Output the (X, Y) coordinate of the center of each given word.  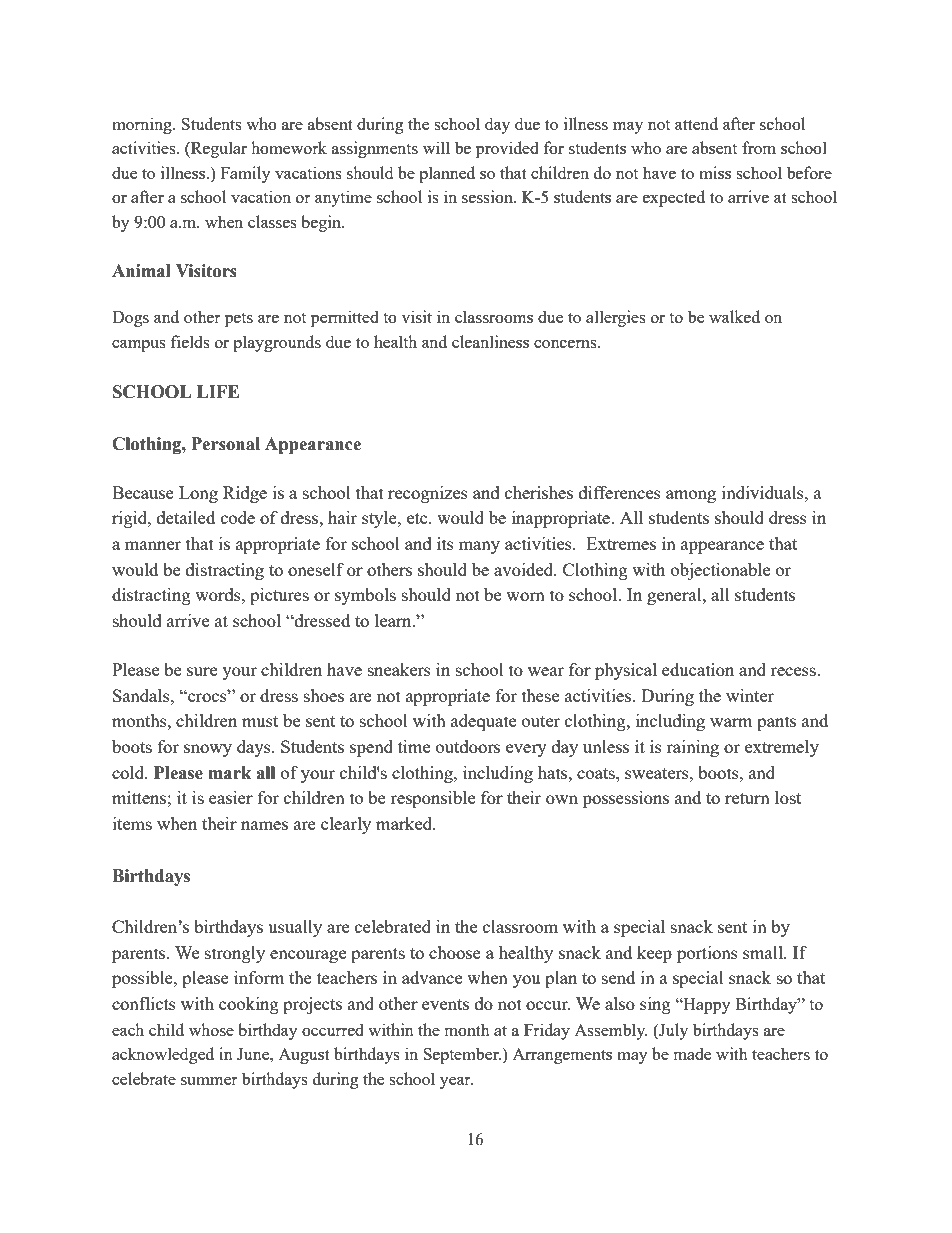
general (675, 596)
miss (715, 172)
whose (211, 1029)
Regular (218, 149)
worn (525, 596)
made (692, 1053)
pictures (279, 596)
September (462, 1055)
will (436, 147)
